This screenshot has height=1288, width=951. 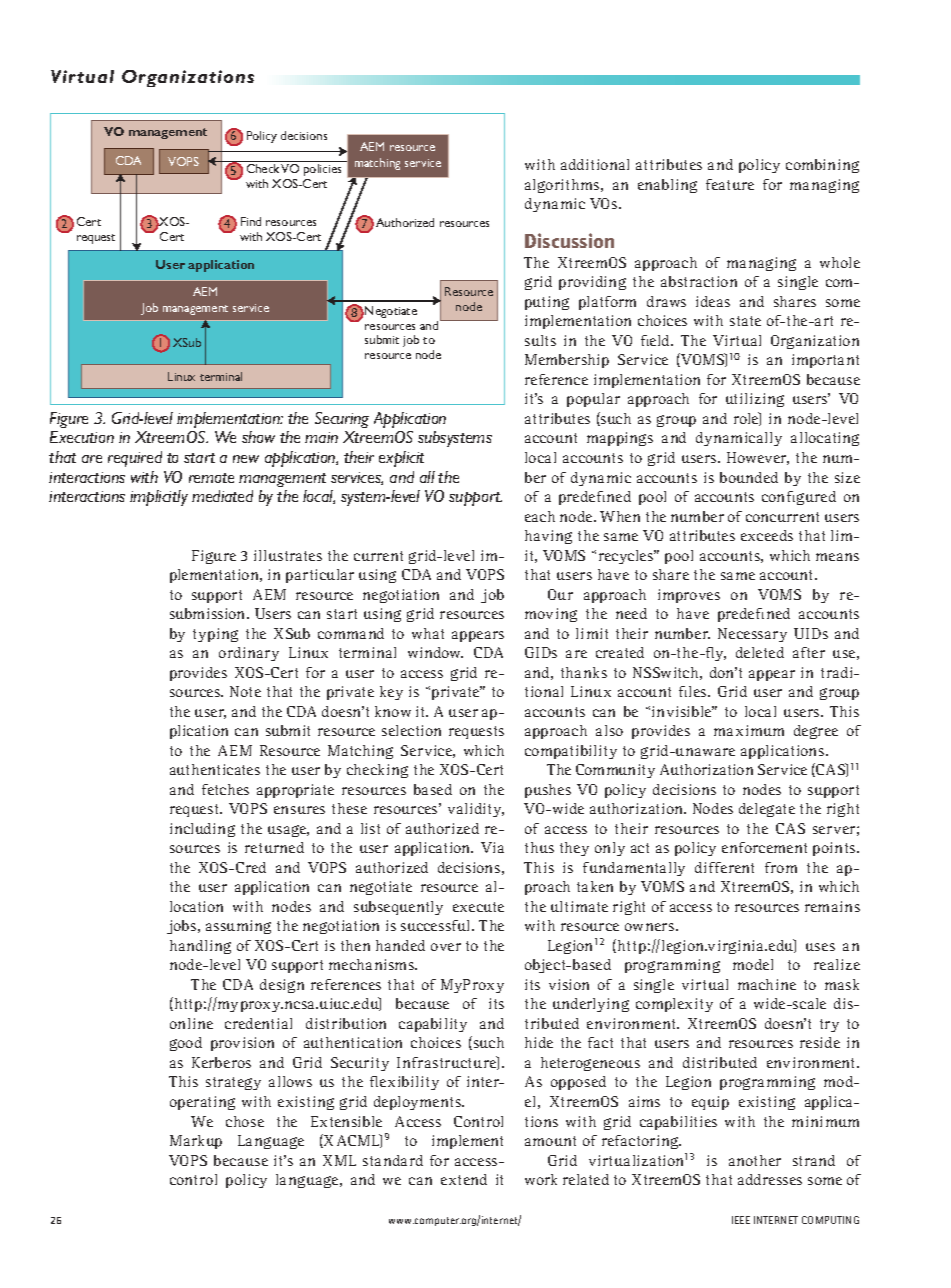 What do you see at coordinates (749, 730) in the screenshot?
I see `maximum` at bounding box center [749, 730].
